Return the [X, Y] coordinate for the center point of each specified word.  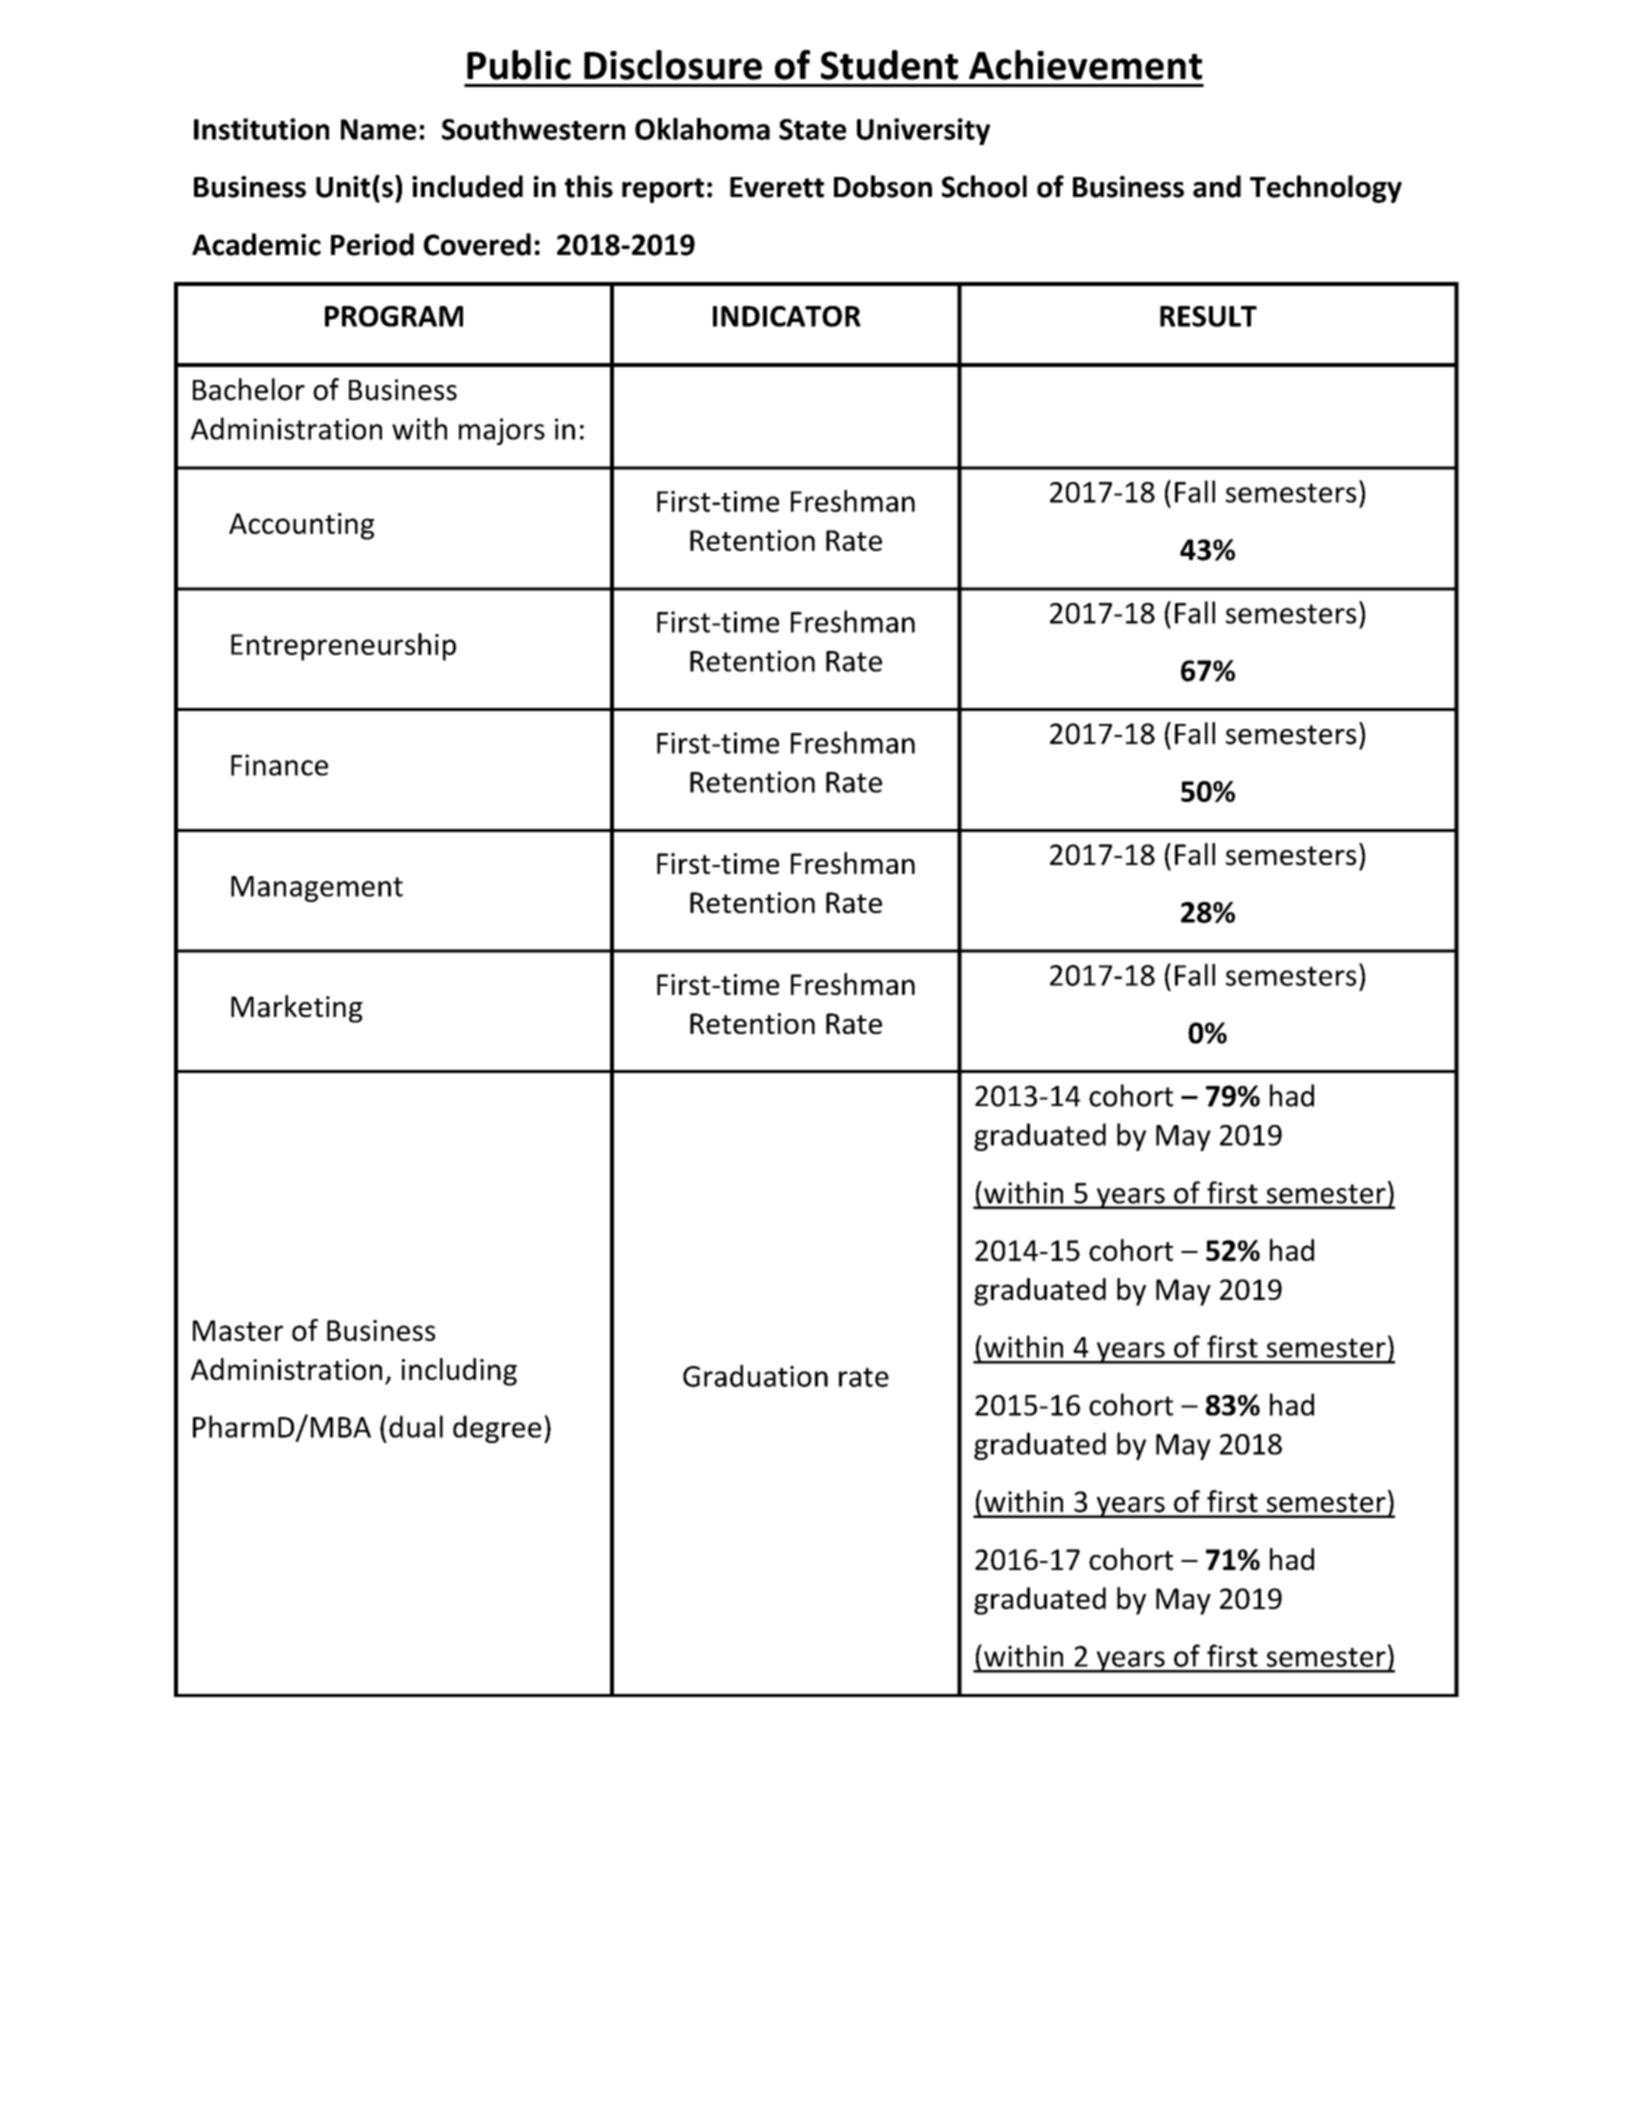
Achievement [1085, 65]
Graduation [755, 1376]
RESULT [1208, 316]
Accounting [301, 526]
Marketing [297, 1009]
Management [317, 889]
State [812, 129]
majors [502, 431]
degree [497, 1429]
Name [378, 129]
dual [416, 1426]
